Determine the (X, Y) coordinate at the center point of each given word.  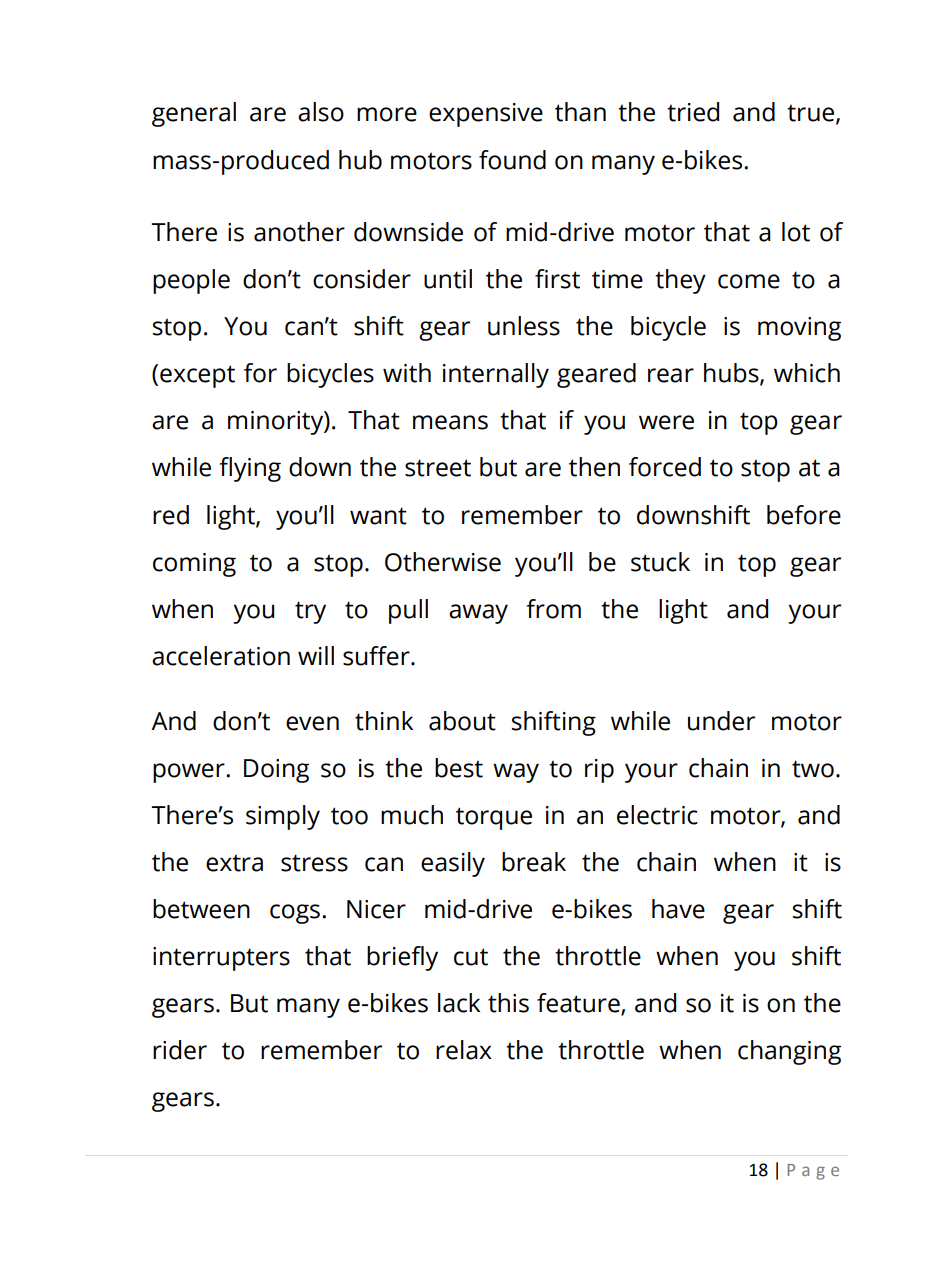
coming (194, 565)
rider (180, 1050)
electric (657, 815)
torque (494, 818)
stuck (660, 562)
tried (693, 112)
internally (496, 375)
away (478, 614)
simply (283, 817)
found (512, 160)
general (194, 114)
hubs (732, 374)
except (197, 376)
